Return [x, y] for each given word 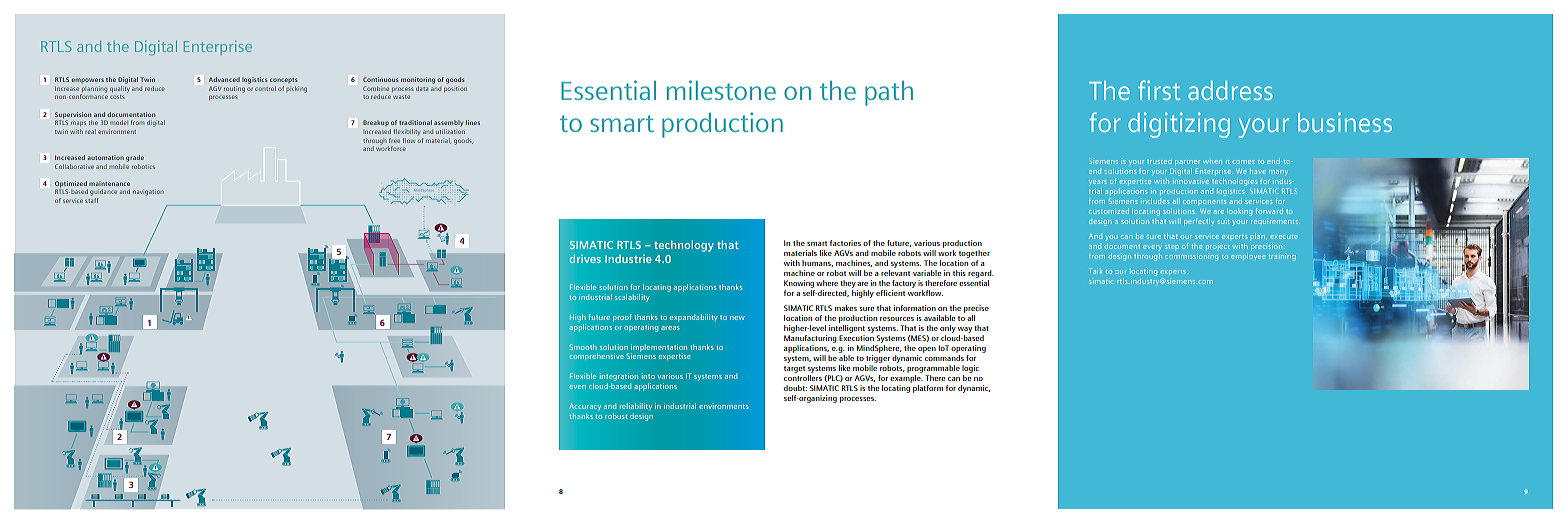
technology [684, 246]
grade [135, 158]
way [965, 330]
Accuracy [585, 408]
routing [234, 90]
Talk [1096, 271]
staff [91, 200]
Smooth [583, 347]
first [1159, 90]
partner [1187, 162]
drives [585, 258]
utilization [450, 131]
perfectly [1199, 222]
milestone [721, 90]
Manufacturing [810, 339]
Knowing [799, 284]
